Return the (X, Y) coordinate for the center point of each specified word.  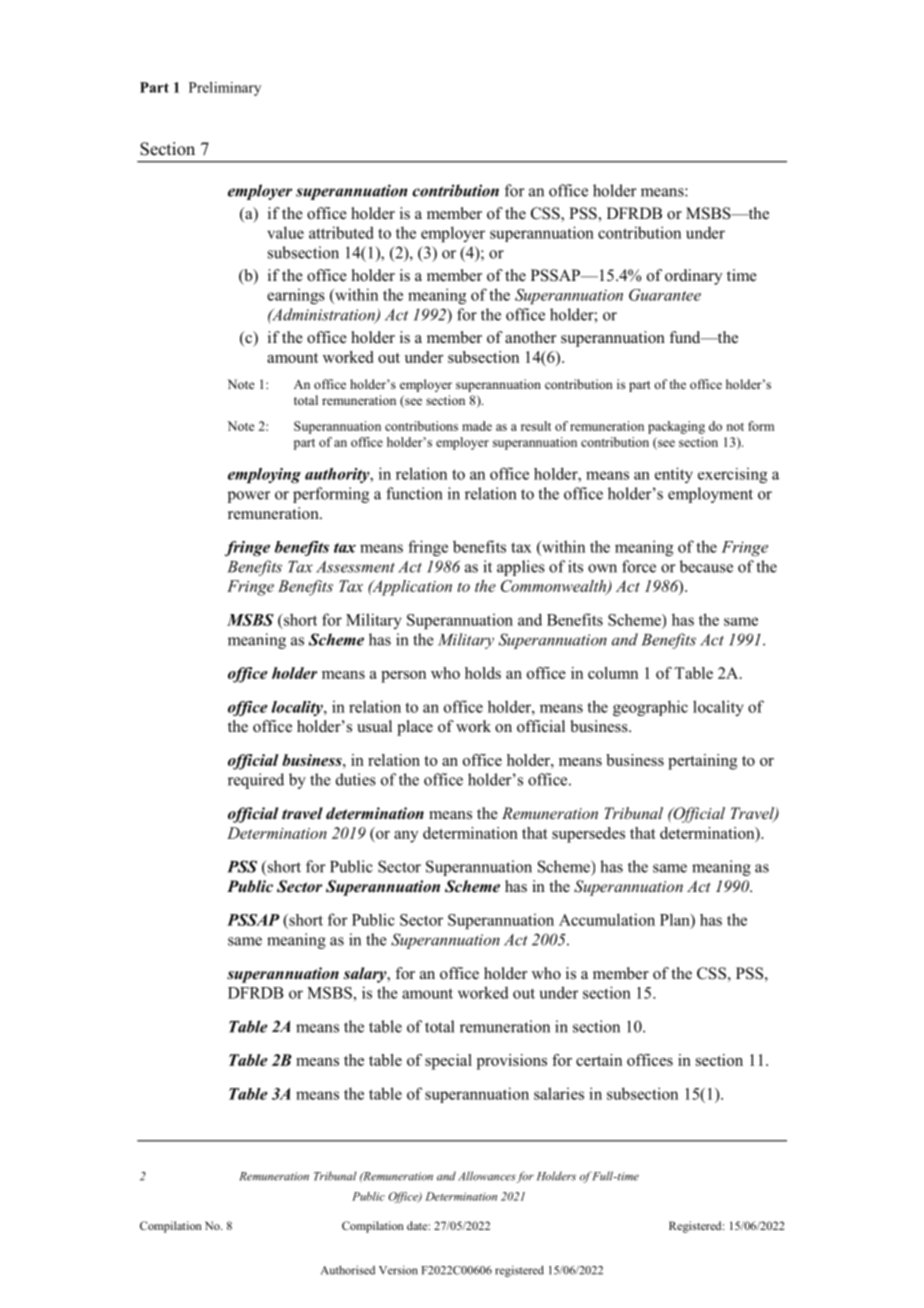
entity (674, 475)
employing (264, 475)
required (256, 781)
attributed (341, 232)
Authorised (348, 1270)
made (477, 426)
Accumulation (607, 919)
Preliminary (225, 89)
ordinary (693, 277)
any (406, 837)
